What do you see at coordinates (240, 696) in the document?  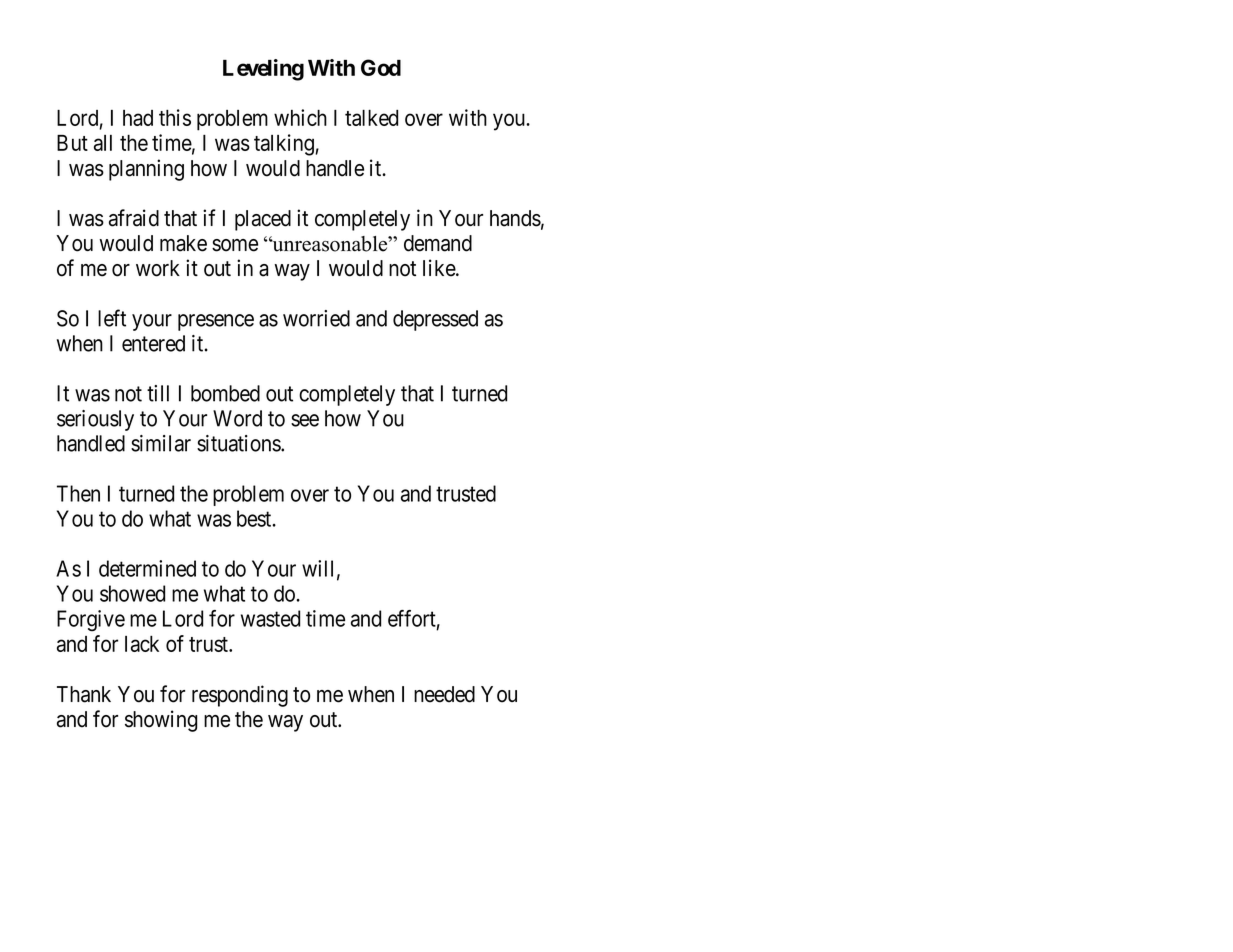 I see `responding` at bounding box center [240, 696].
